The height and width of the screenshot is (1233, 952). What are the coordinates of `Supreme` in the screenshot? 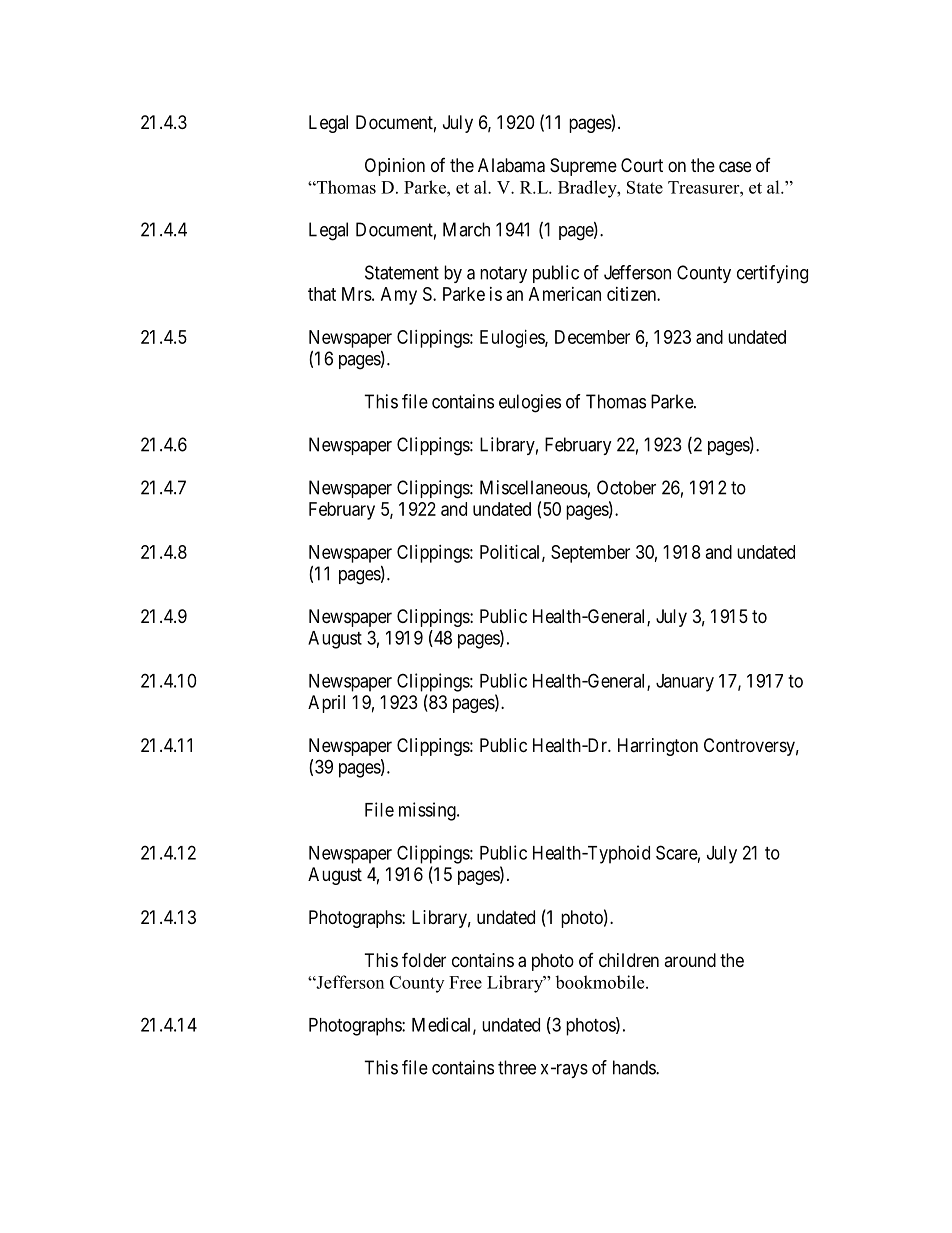 It's located at (583, 167).
